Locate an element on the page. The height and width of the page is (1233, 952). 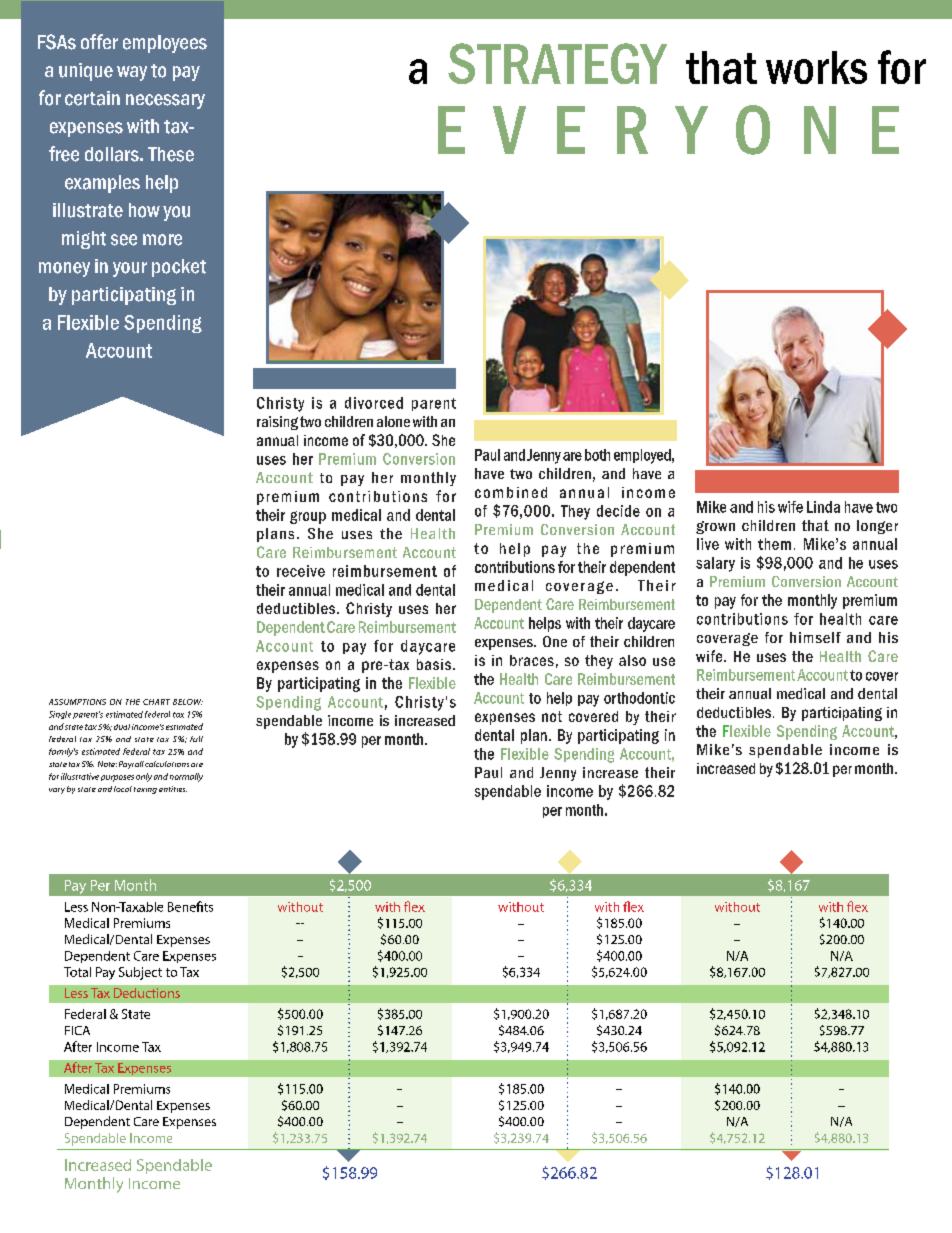
himself is located at coordinates (815, 637).
